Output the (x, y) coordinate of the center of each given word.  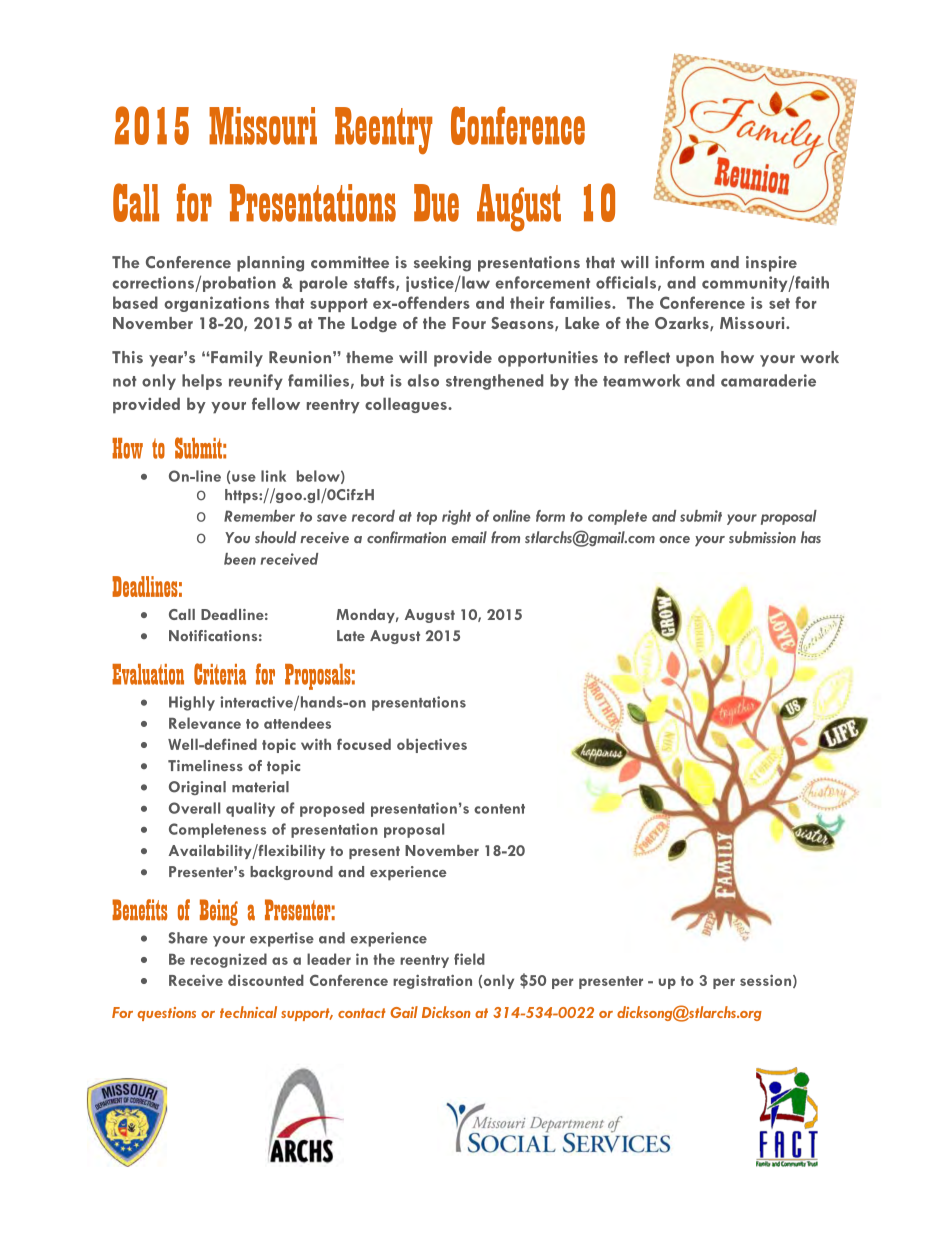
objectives (432, 745)
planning (270, 264)
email (469, 537)
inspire (771, 264)
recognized (229, 960)
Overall (194, 808)
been (240, 559)
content (499, 809)
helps (202, 382)
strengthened (494, 382)
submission (762, 537)
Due (436, 203)
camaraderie (768, 380)
